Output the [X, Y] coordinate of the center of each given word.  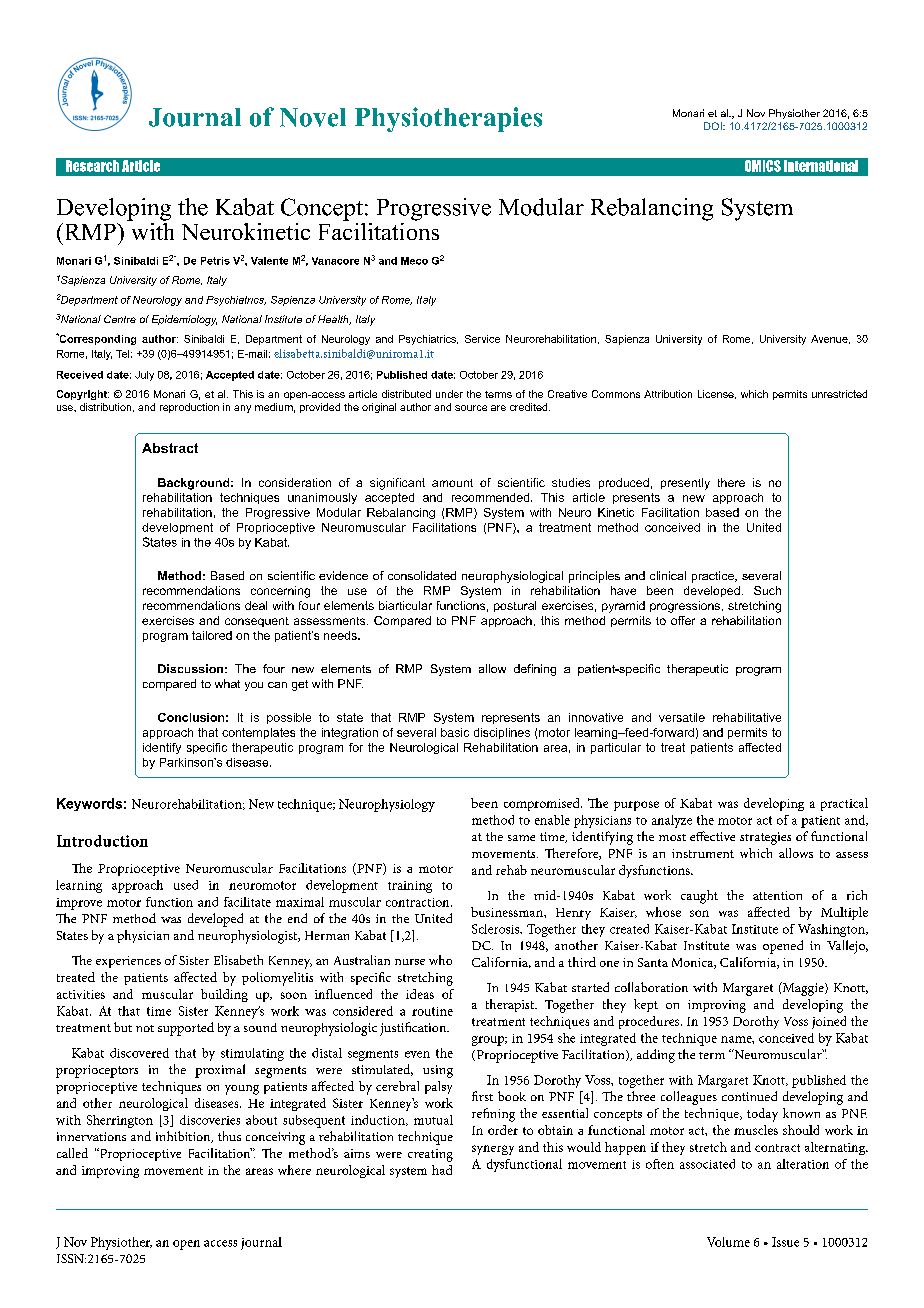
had [442, 1170]
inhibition [184, 1137]
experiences [128, 962]
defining [535, 670]
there [731, 482]
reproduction [189, 408]
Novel [313, 117]
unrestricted [839, 394]
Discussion [190, 668]
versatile [682, 717]
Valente [269, 261]
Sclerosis [497, 929]
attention [777, 895]
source [471, 408]
